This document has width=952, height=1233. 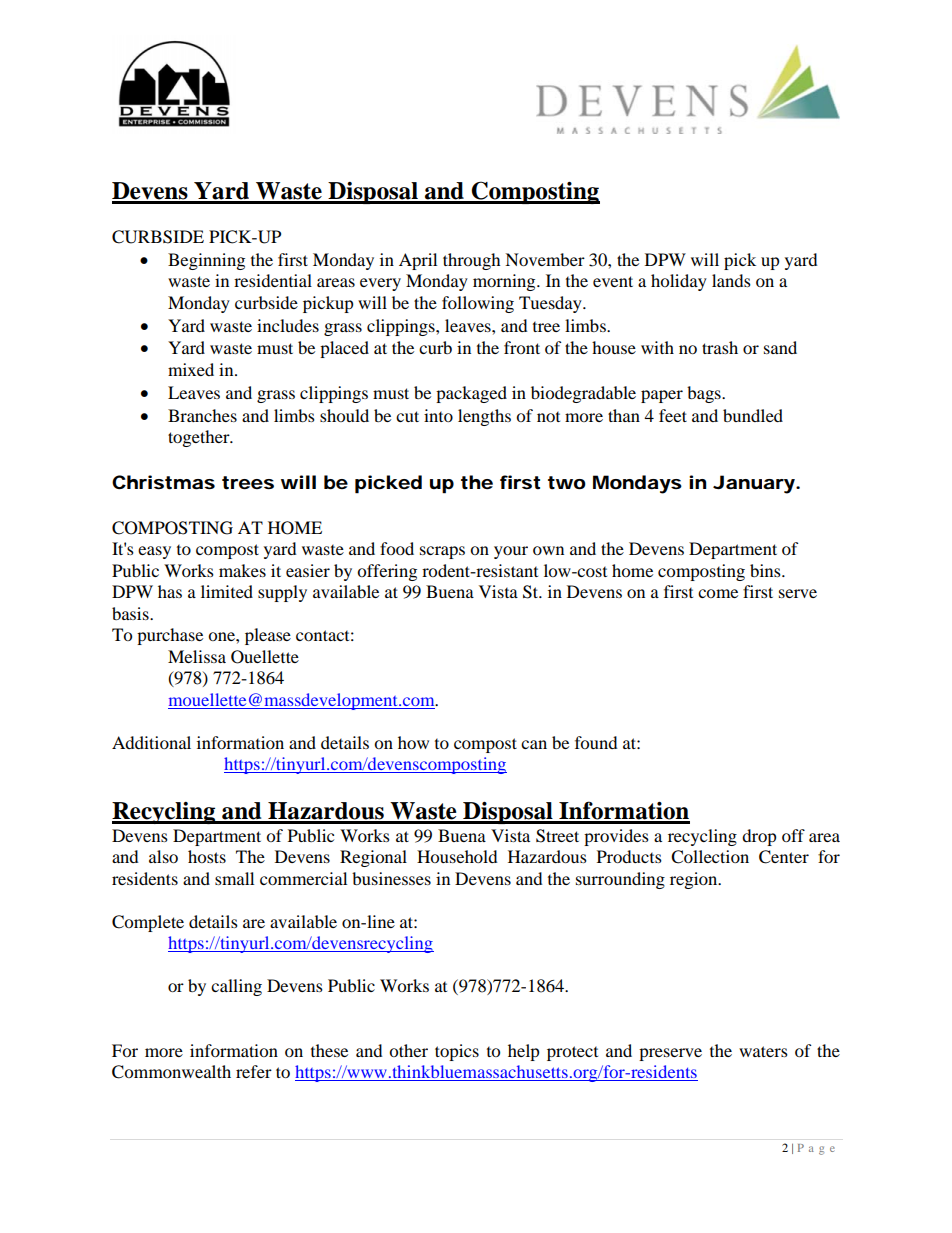 I want to click on January, so click(x=754, y=484).
